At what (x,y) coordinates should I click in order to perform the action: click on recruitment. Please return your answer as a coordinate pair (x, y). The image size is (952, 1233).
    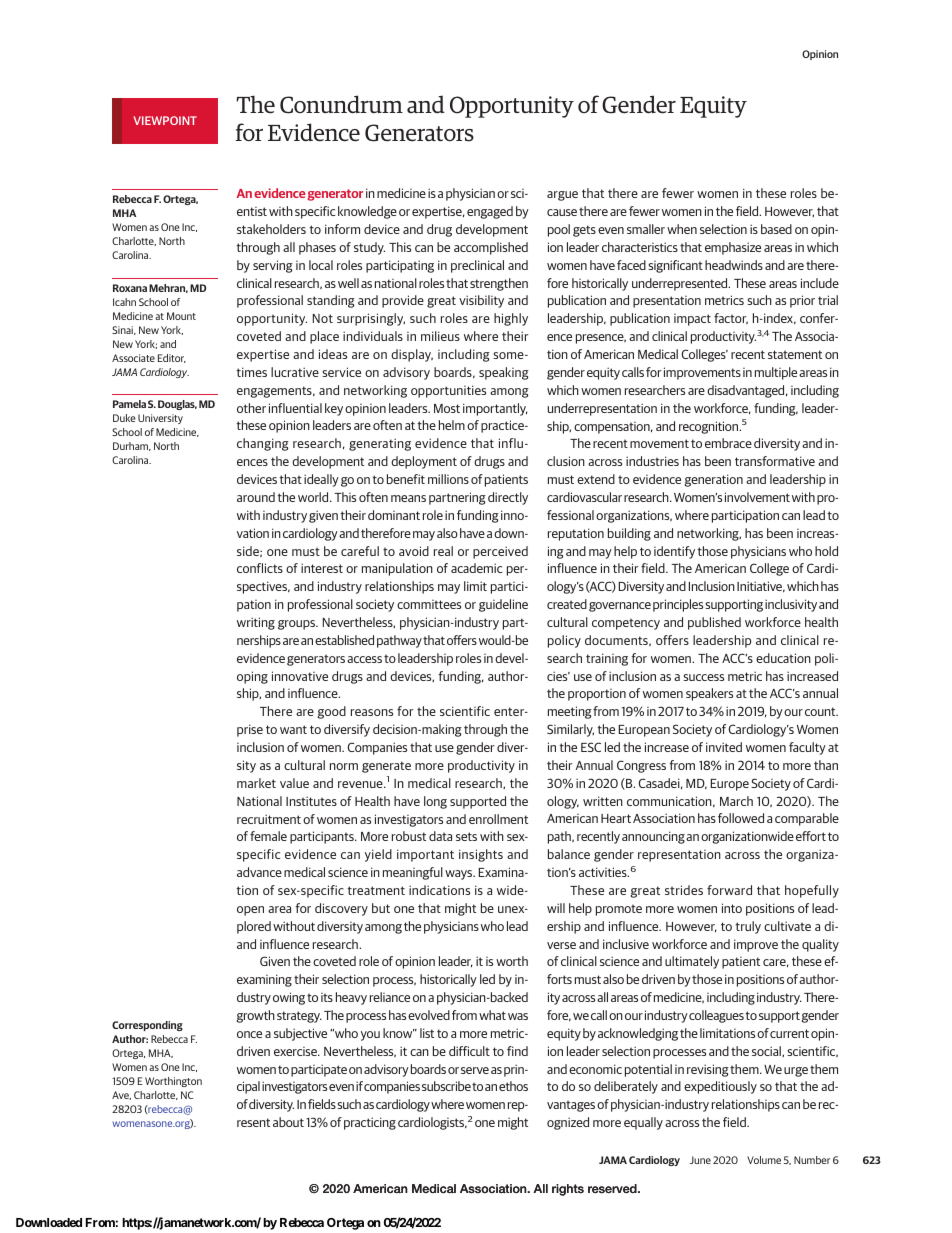
    Looking at the image, I should click on (269, 819).
